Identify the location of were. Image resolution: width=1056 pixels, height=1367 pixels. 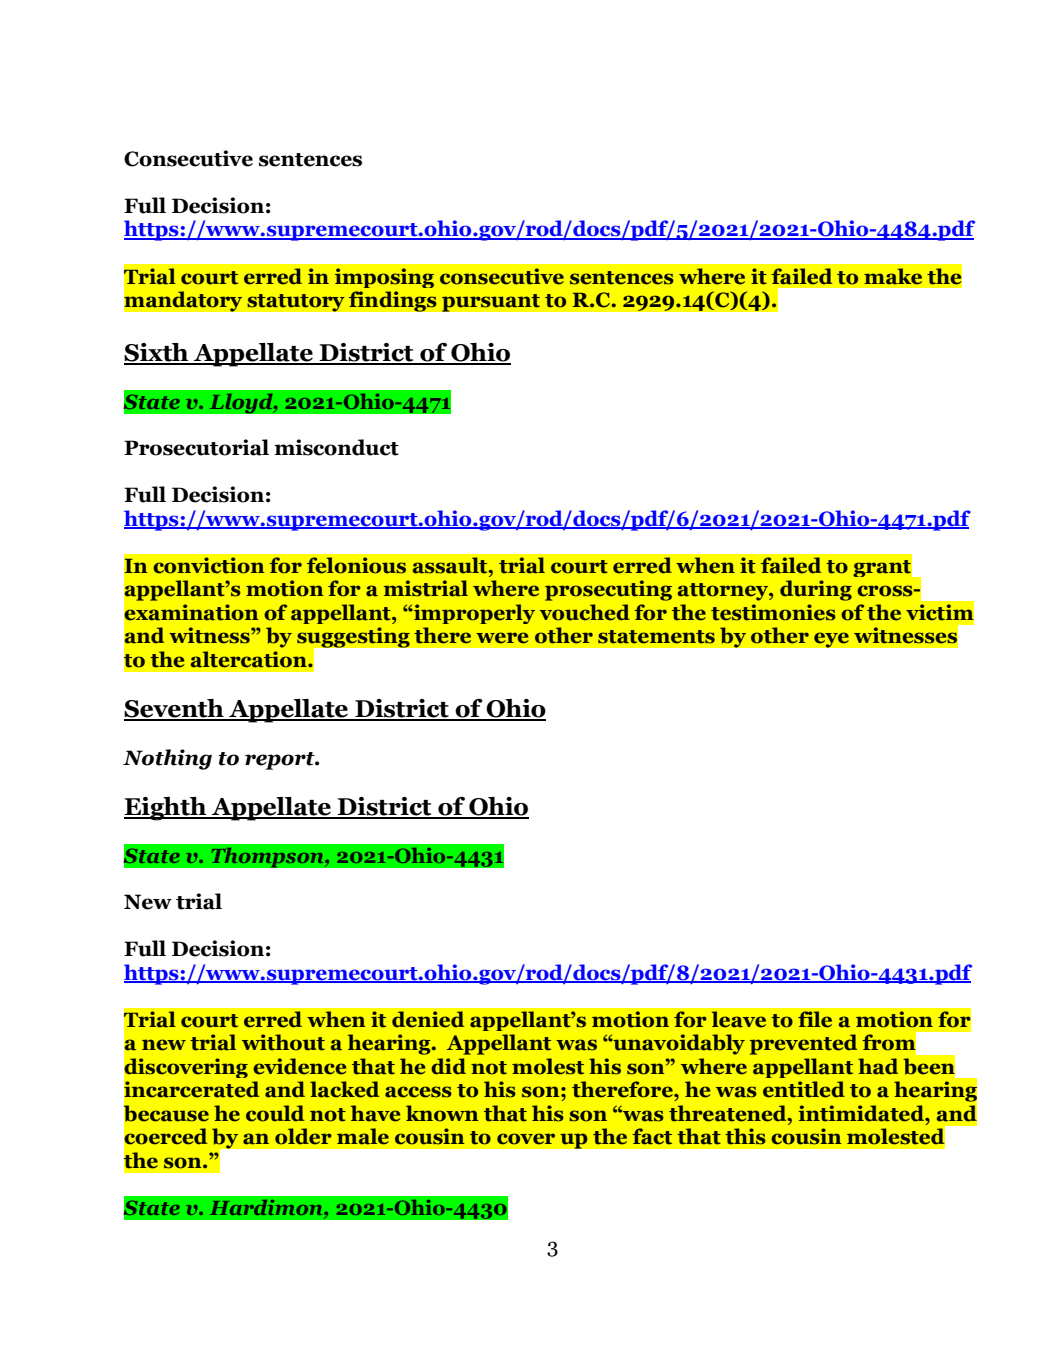
(502, 638).
